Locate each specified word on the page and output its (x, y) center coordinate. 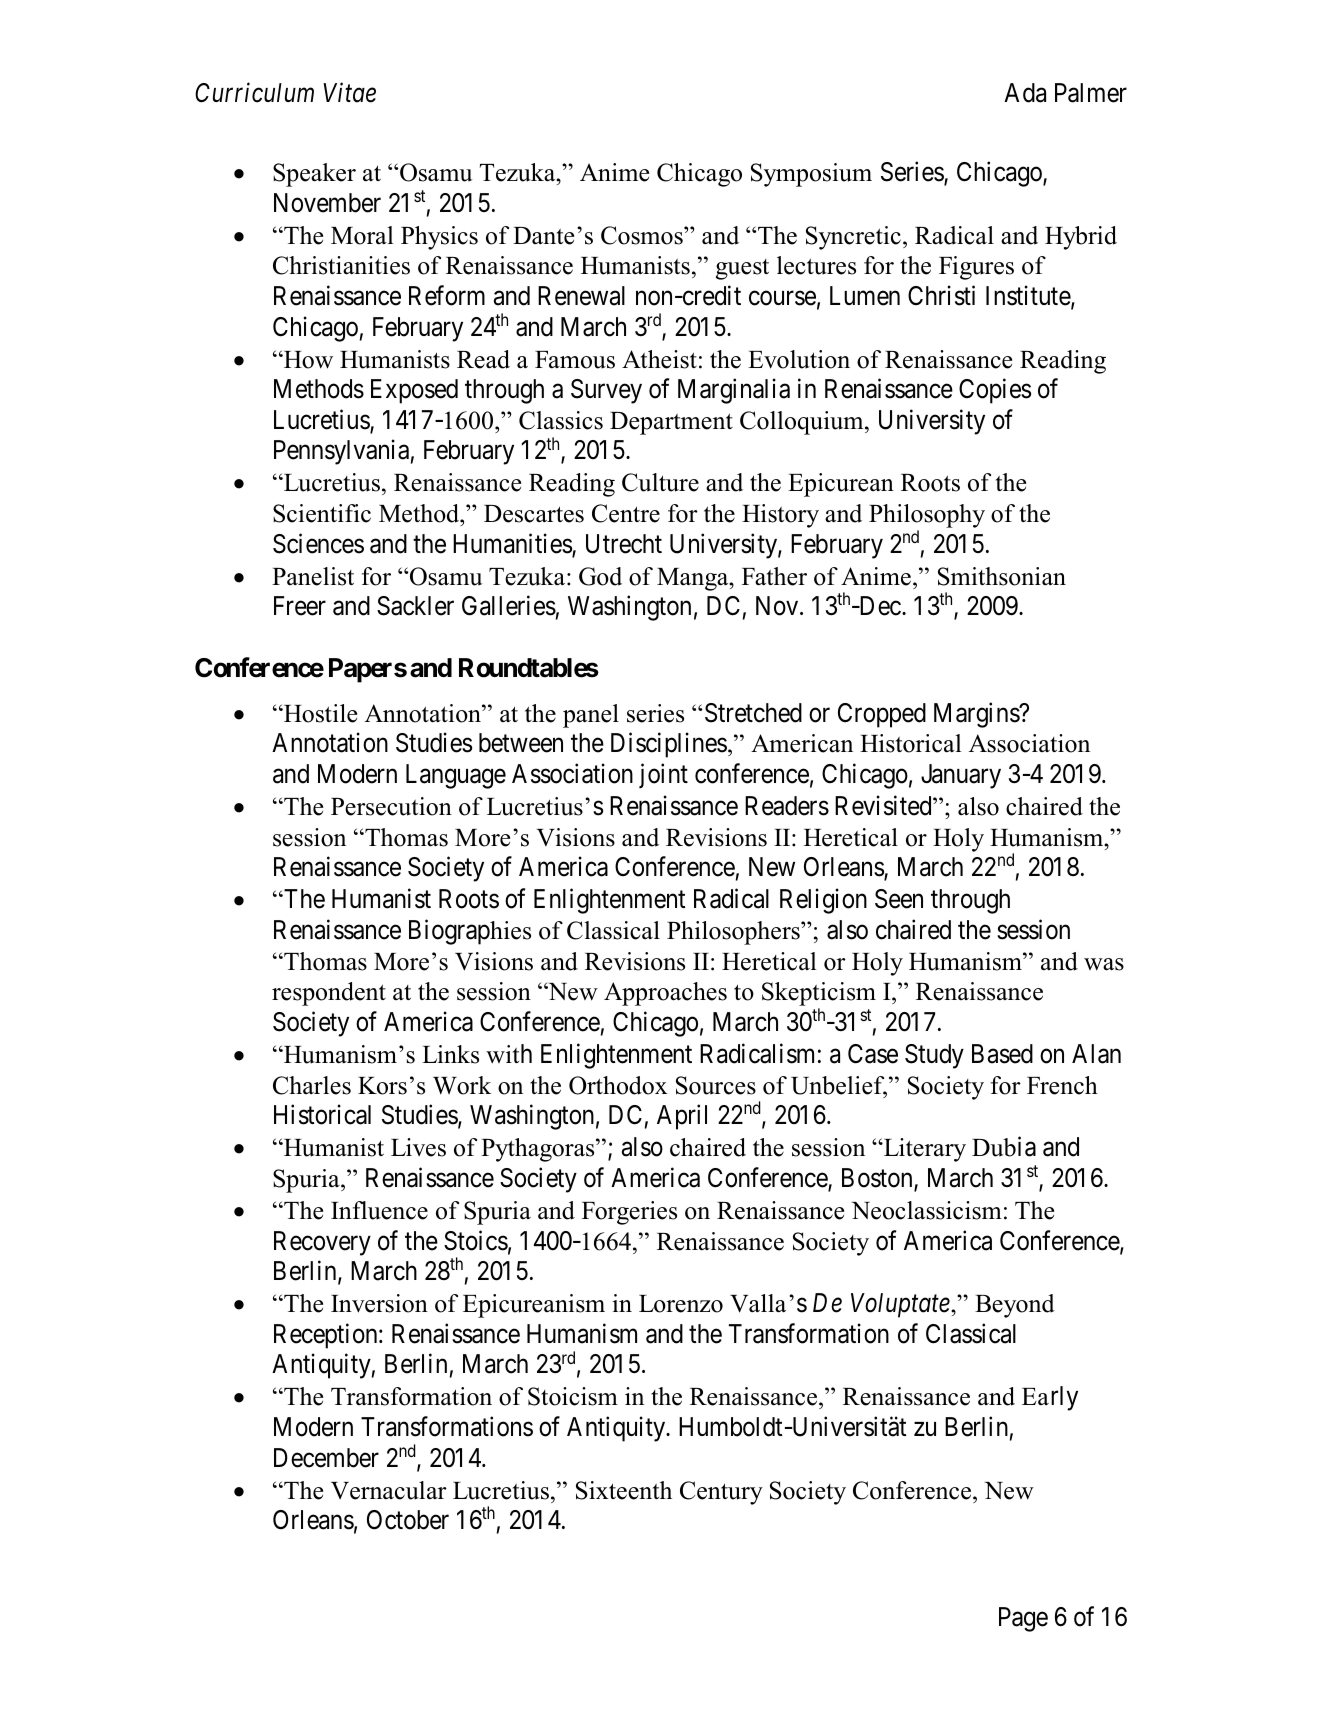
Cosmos (643, 235)
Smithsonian (1002, 576)
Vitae (349, 93)
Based (1002, 1054)
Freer (300, 606)
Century (721, 1493)
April (682, 1117)
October (408, 1520)
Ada (1025, 93)
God (600, 576)
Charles (312, 1085)
